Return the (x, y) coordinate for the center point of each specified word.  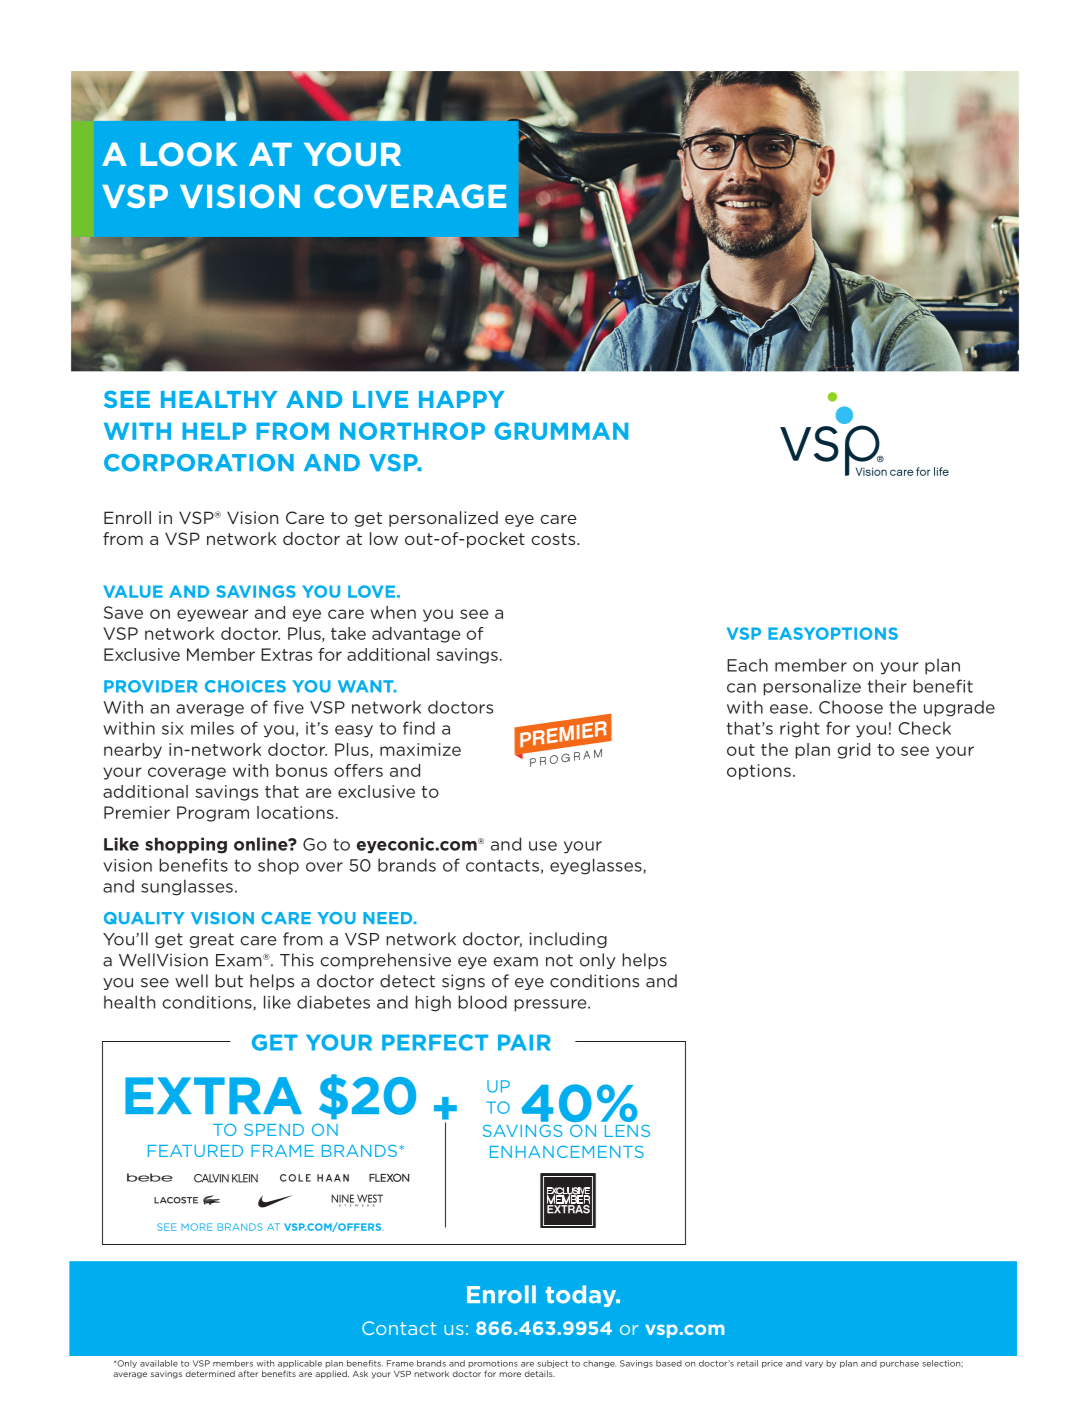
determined (210, 1373)
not (559, 960)
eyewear (212, 615)
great (212, 940)
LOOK (189, 154)
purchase (899, 1364)
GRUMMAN (561, 431)
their (887, 686)
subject (552, 1364)
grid (854, 751)
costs (554, 539)
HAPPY (461, 399)
